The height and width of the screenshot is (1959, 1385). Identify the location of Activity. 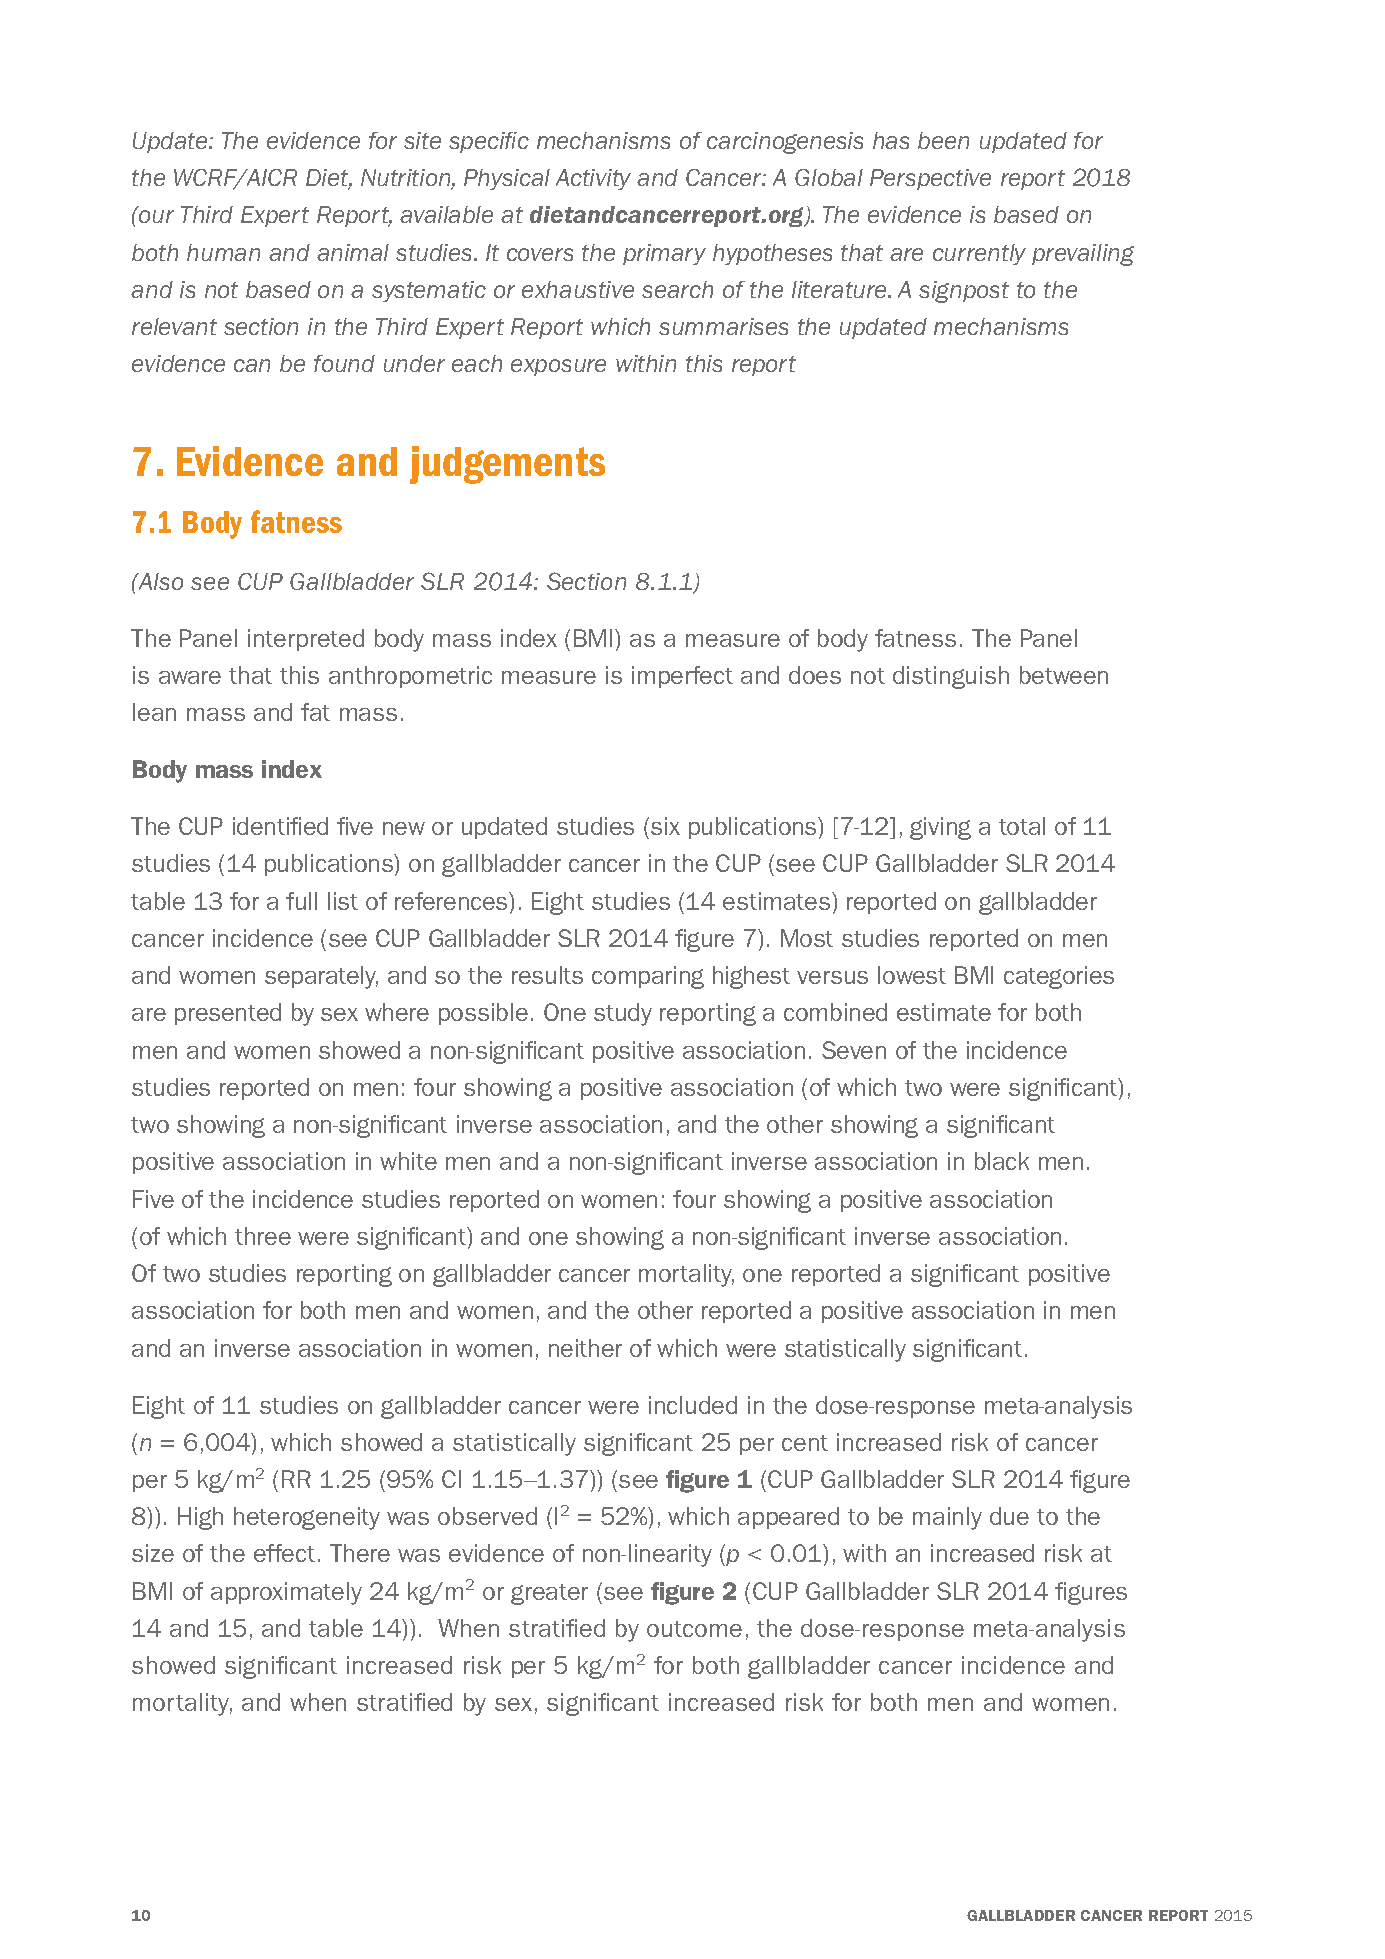
(593, 179).
